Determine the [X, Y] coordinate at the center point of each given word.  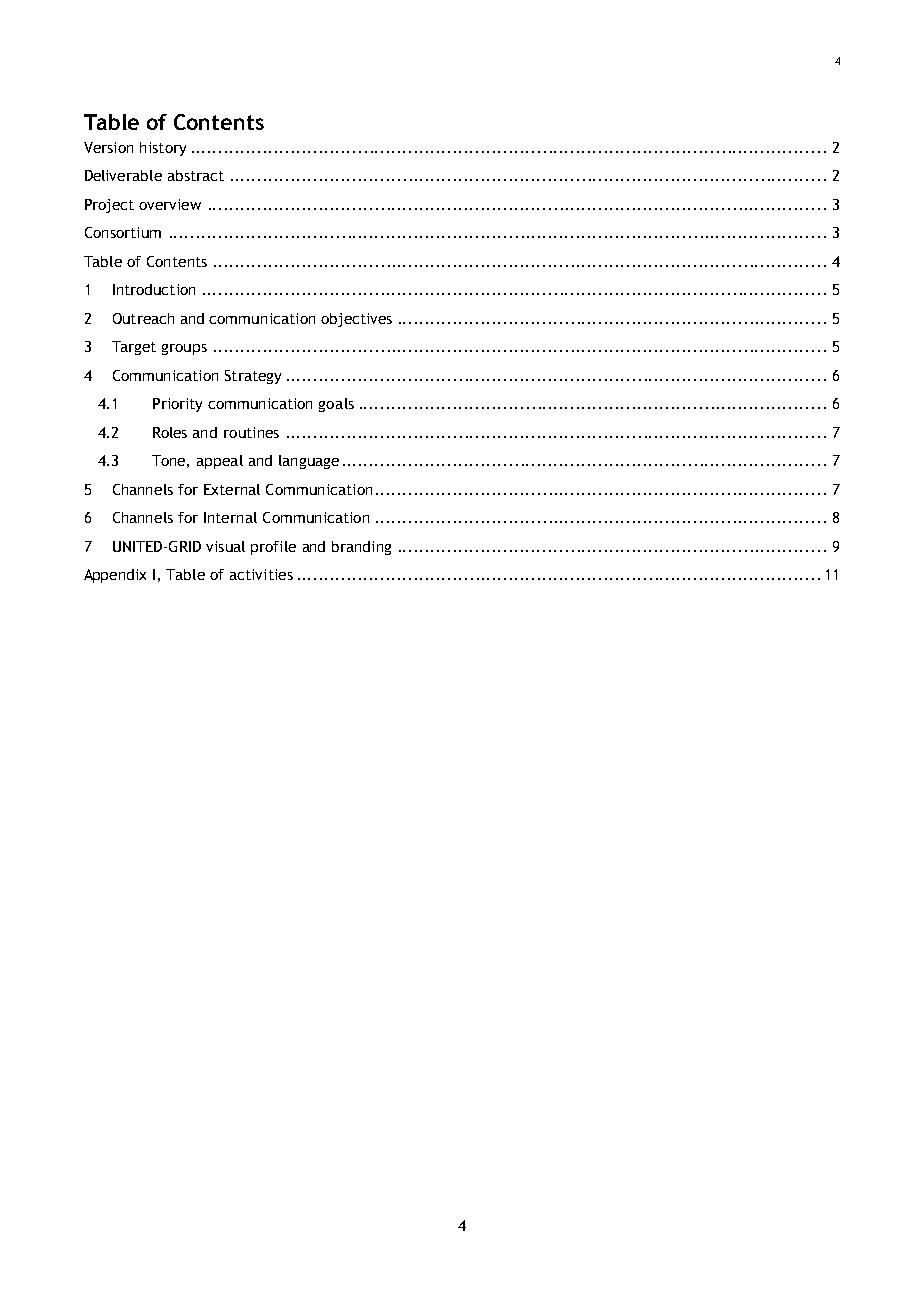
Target [134, 348]
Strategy [253, 377]
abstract [196, 175]
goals [336, 405]
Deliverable [123, 175]
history [163, 149]
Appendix [115, 576]
